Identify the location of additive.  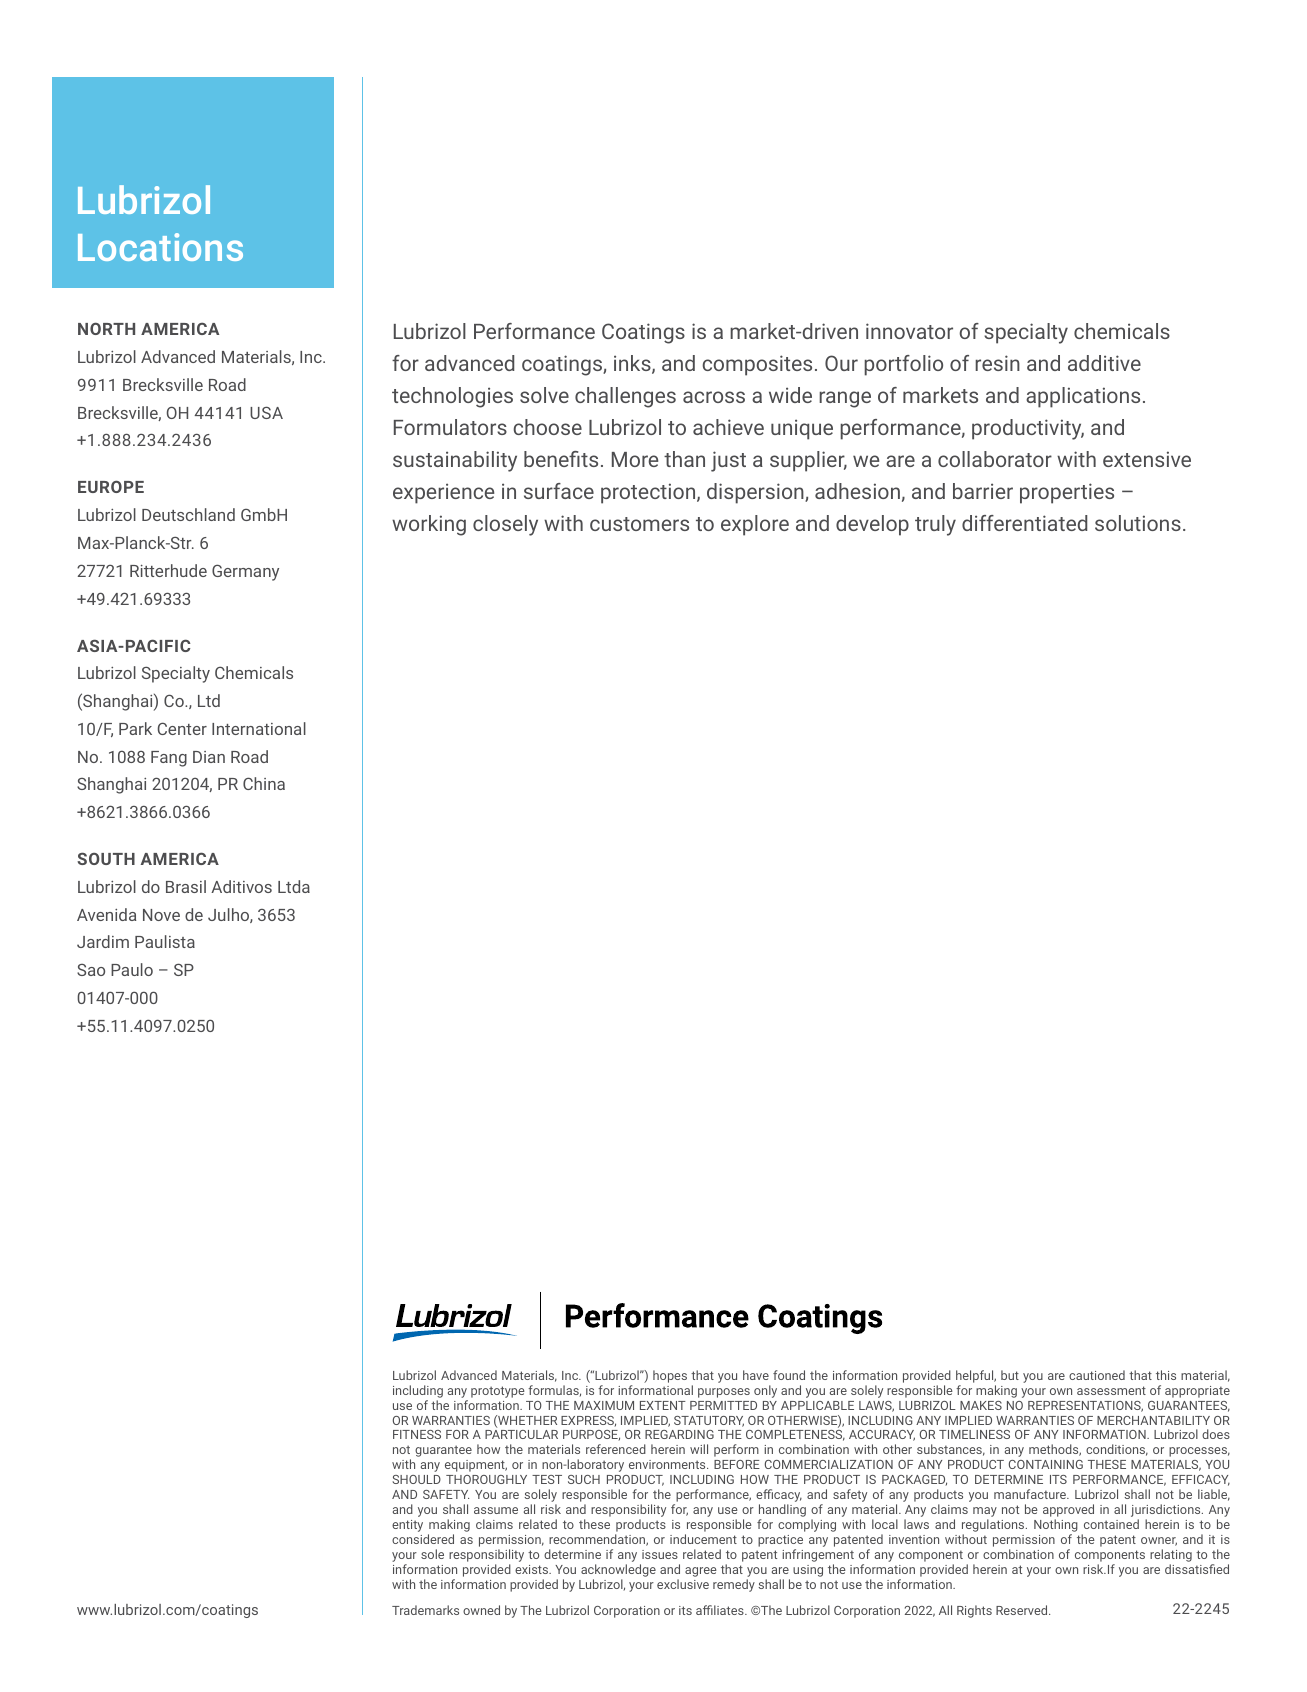
(1104, 363).
